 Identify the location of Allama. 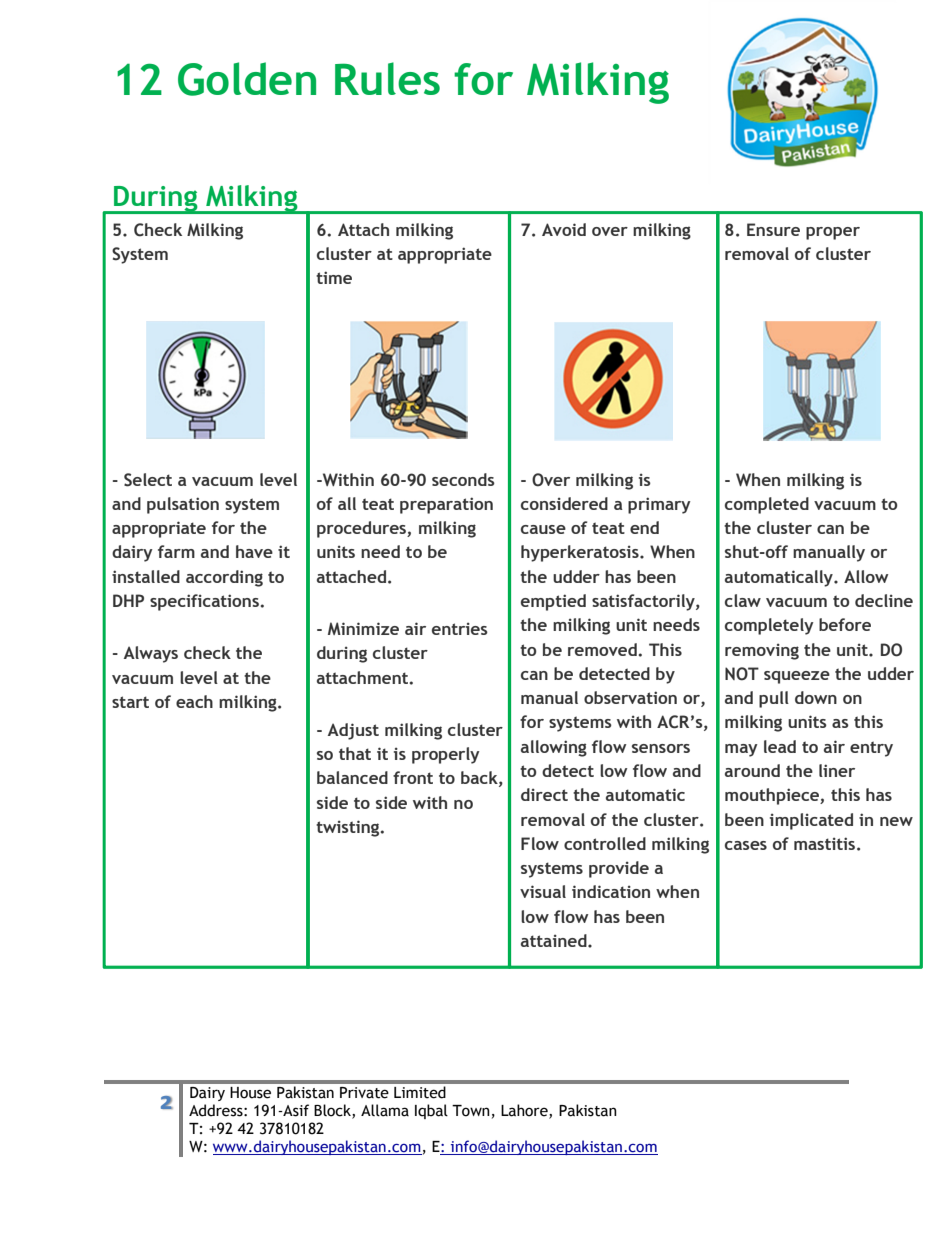
(385, 1110).
